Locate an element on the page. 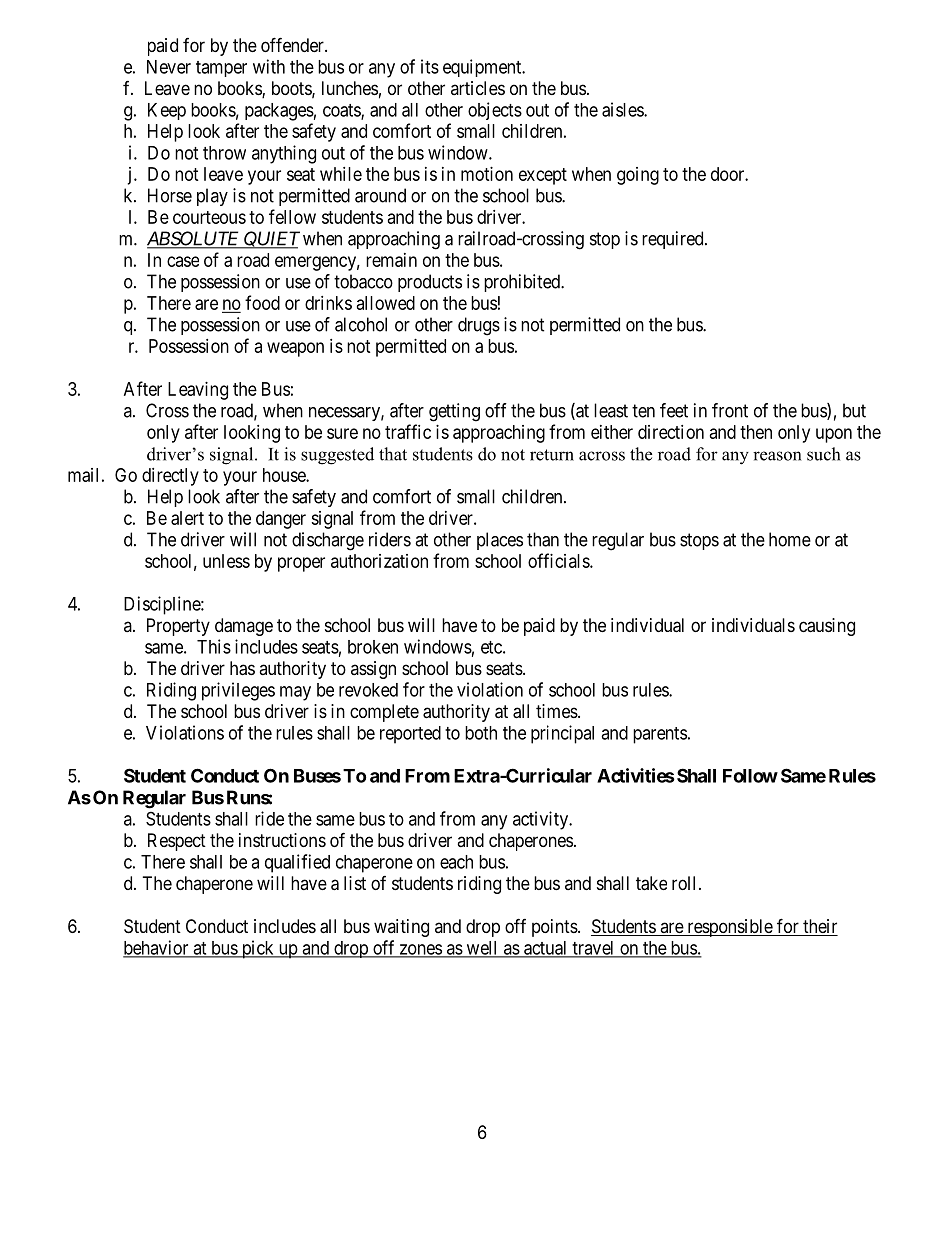 This document has width=952, height=1233. Never is located at coordinates (169, 67).
